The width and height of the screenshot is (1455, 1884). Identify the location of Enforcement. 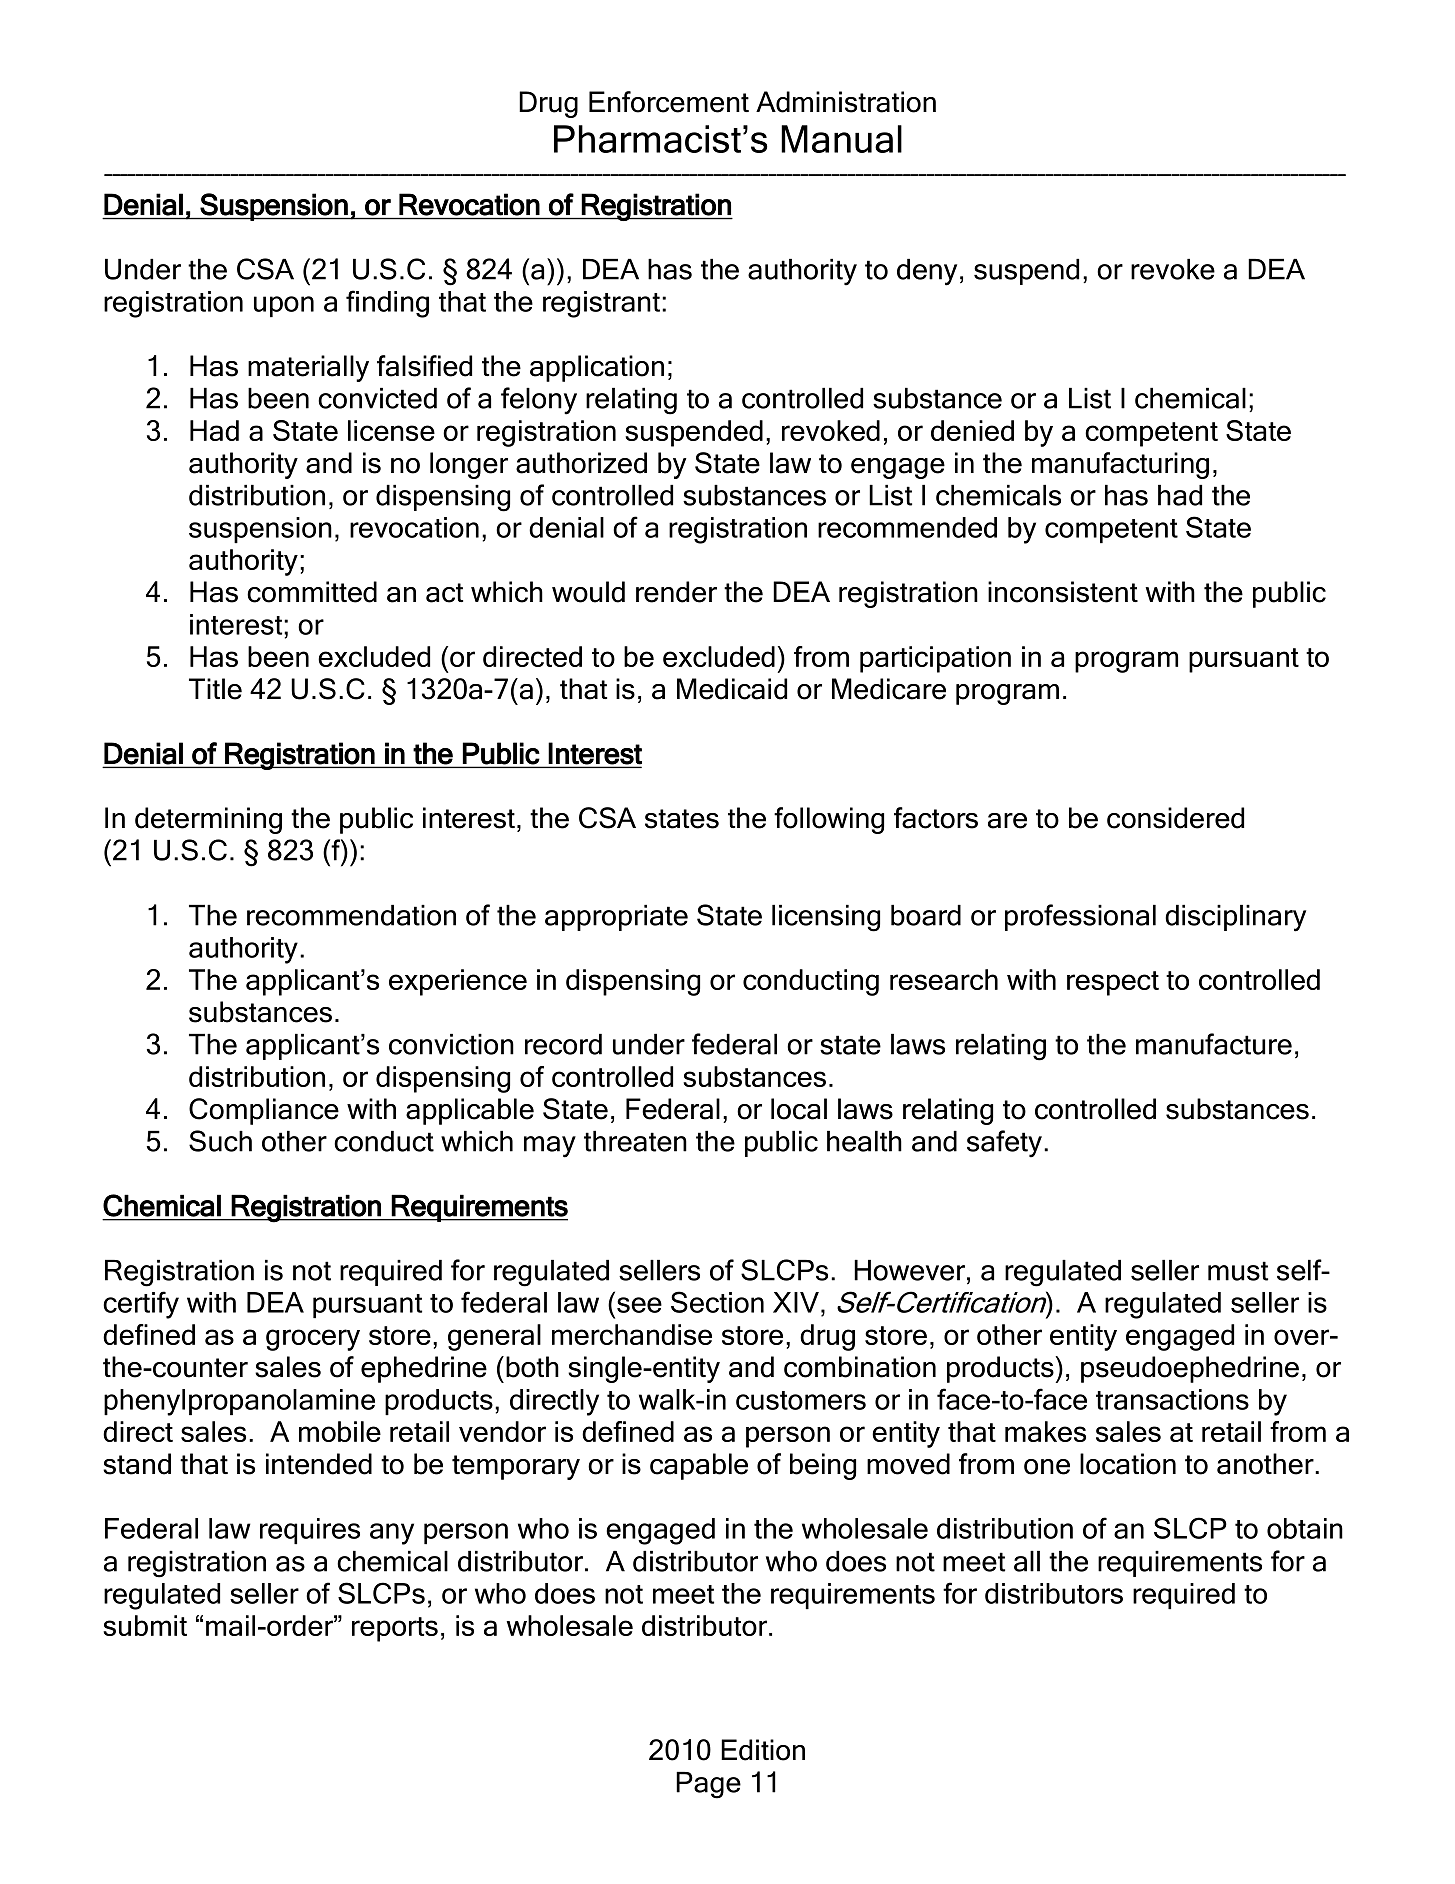
(669, 102).
